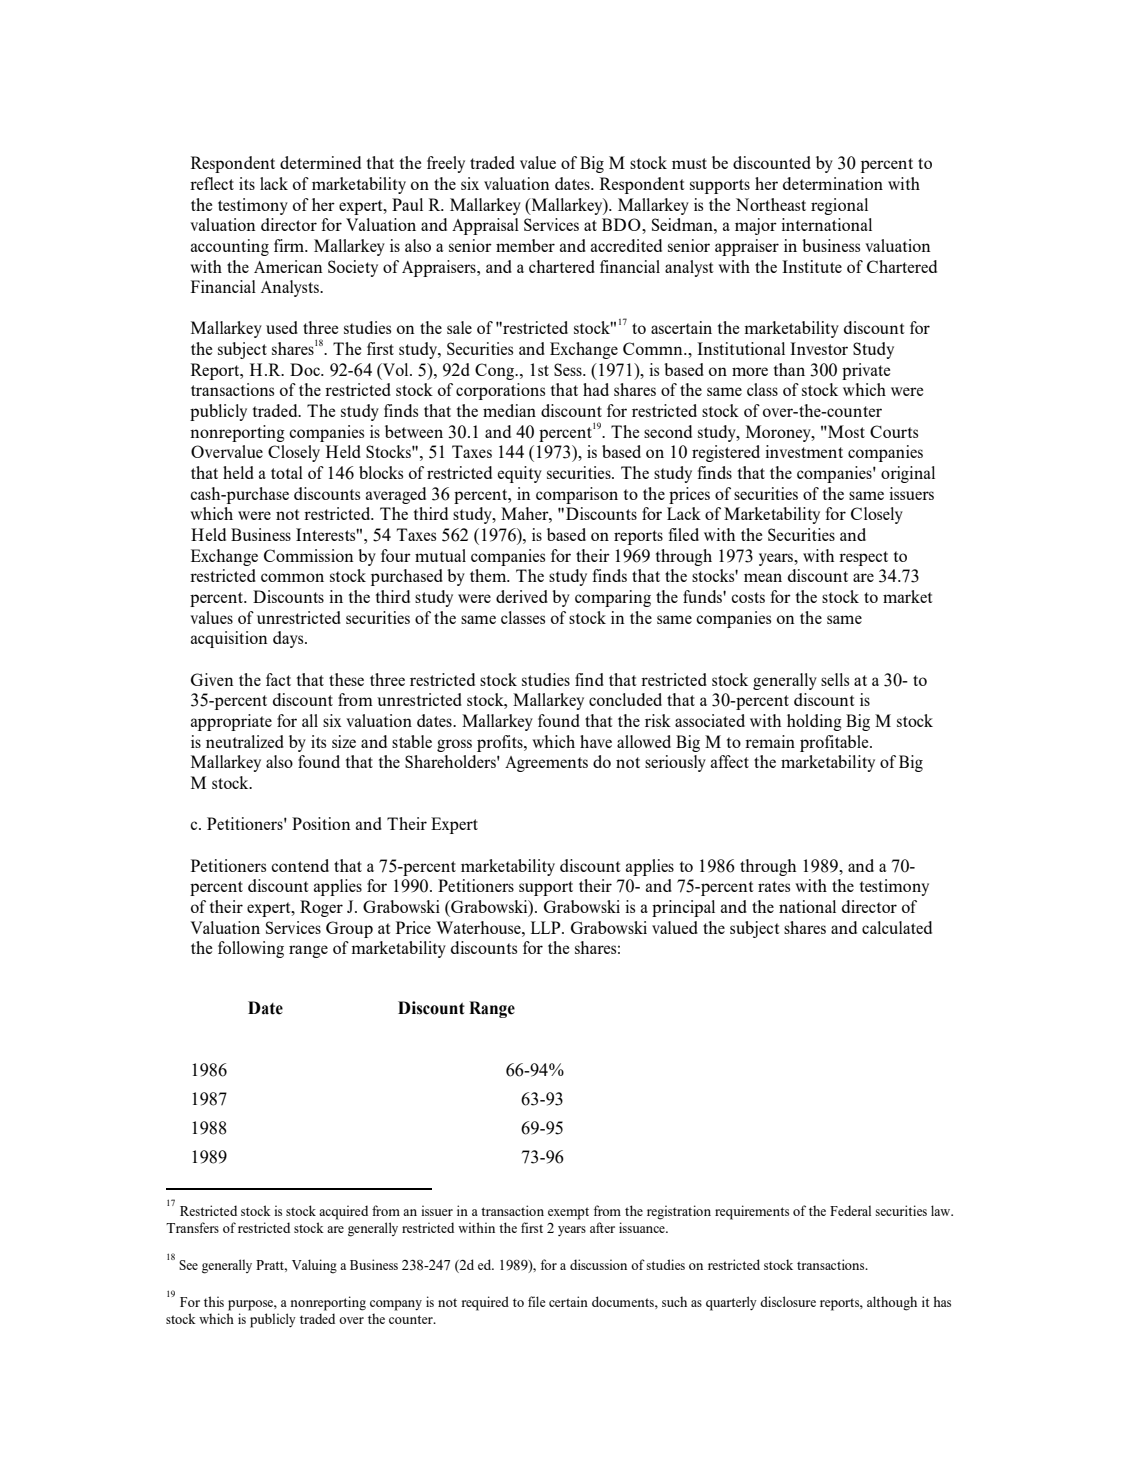 The image size is (1129, 1461). Describe the element at coordinates (897, 927) in the document. I see `calculated` at that location.
